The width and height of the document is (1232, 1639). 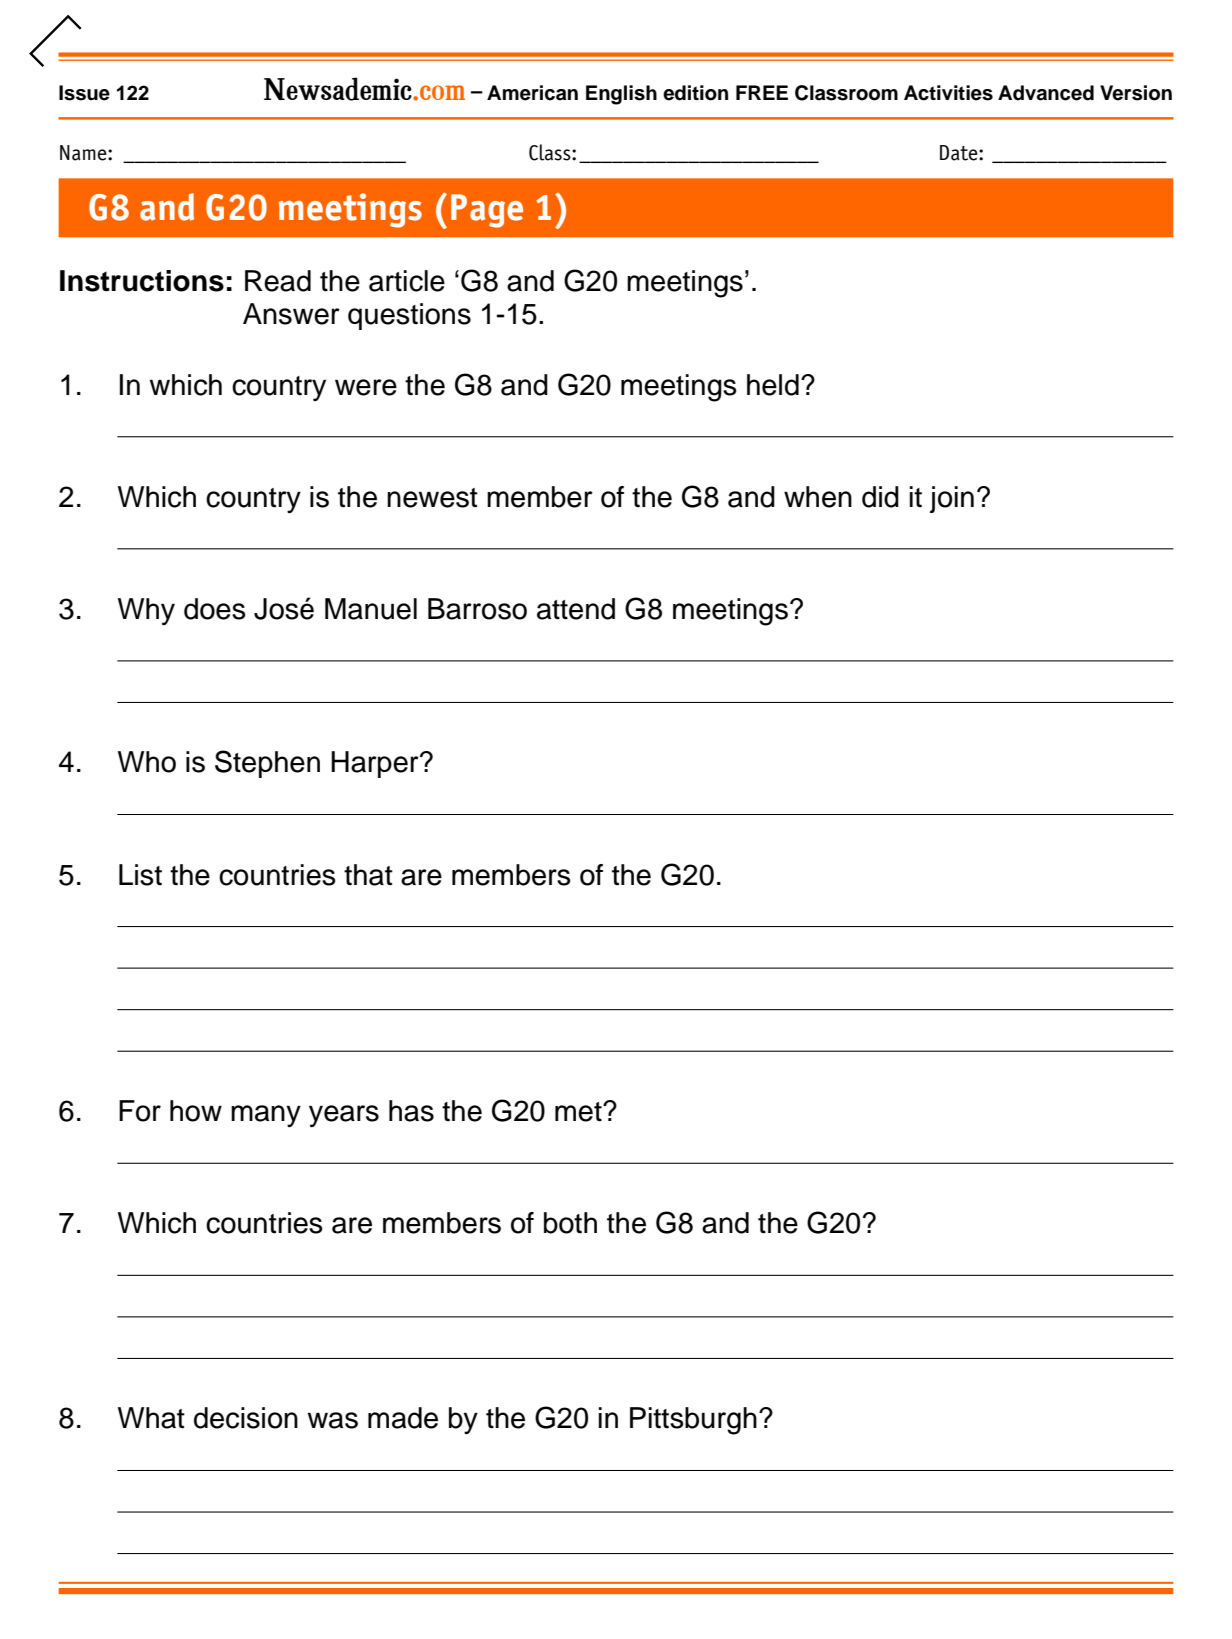 What do you see at coordinates (570, 1223) in the document?
I see `both` at bounding box center [570, 1223].
